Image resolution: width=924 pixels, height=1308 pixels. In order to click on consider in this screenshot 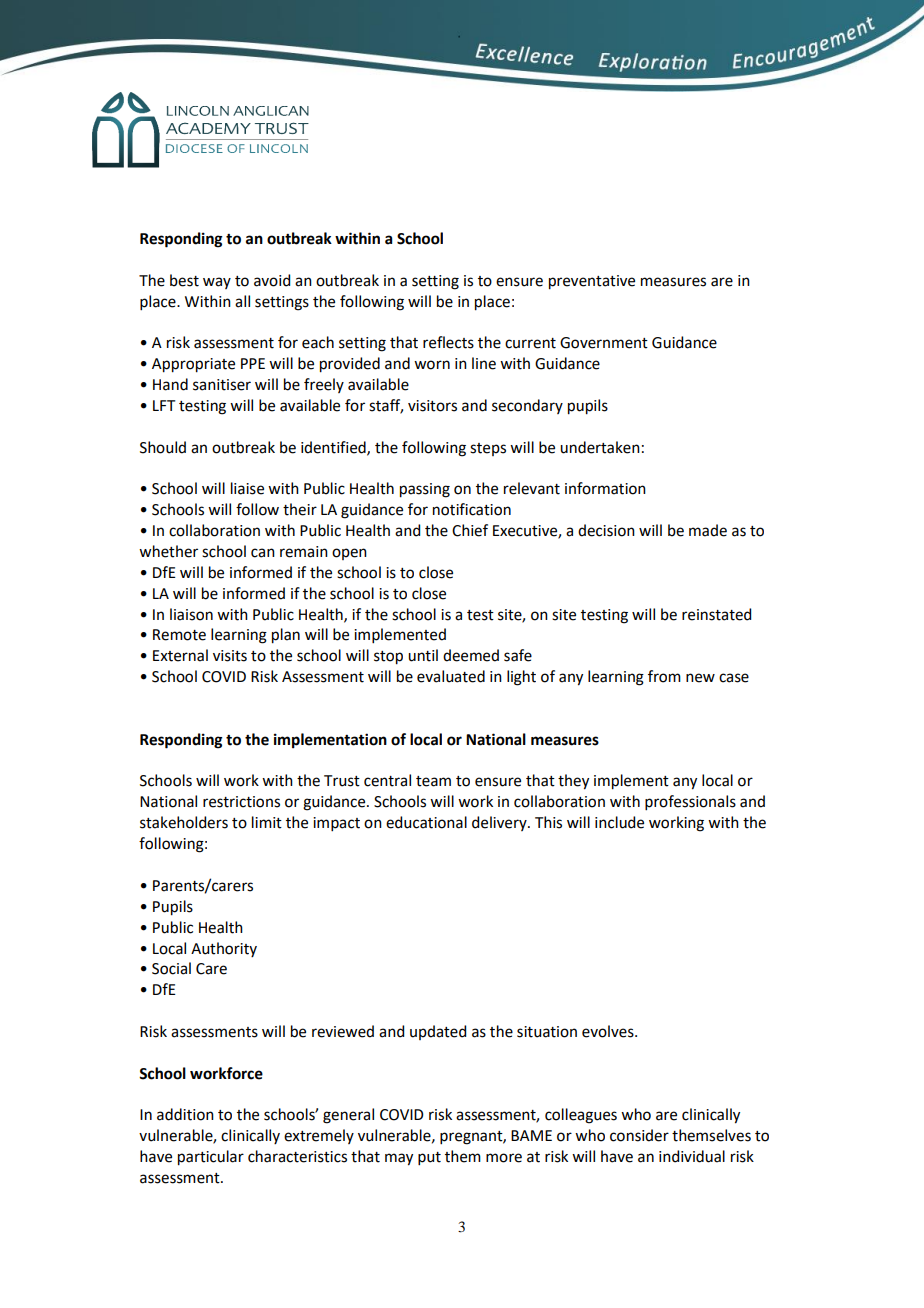, I will do `click(639, 1135)`.
